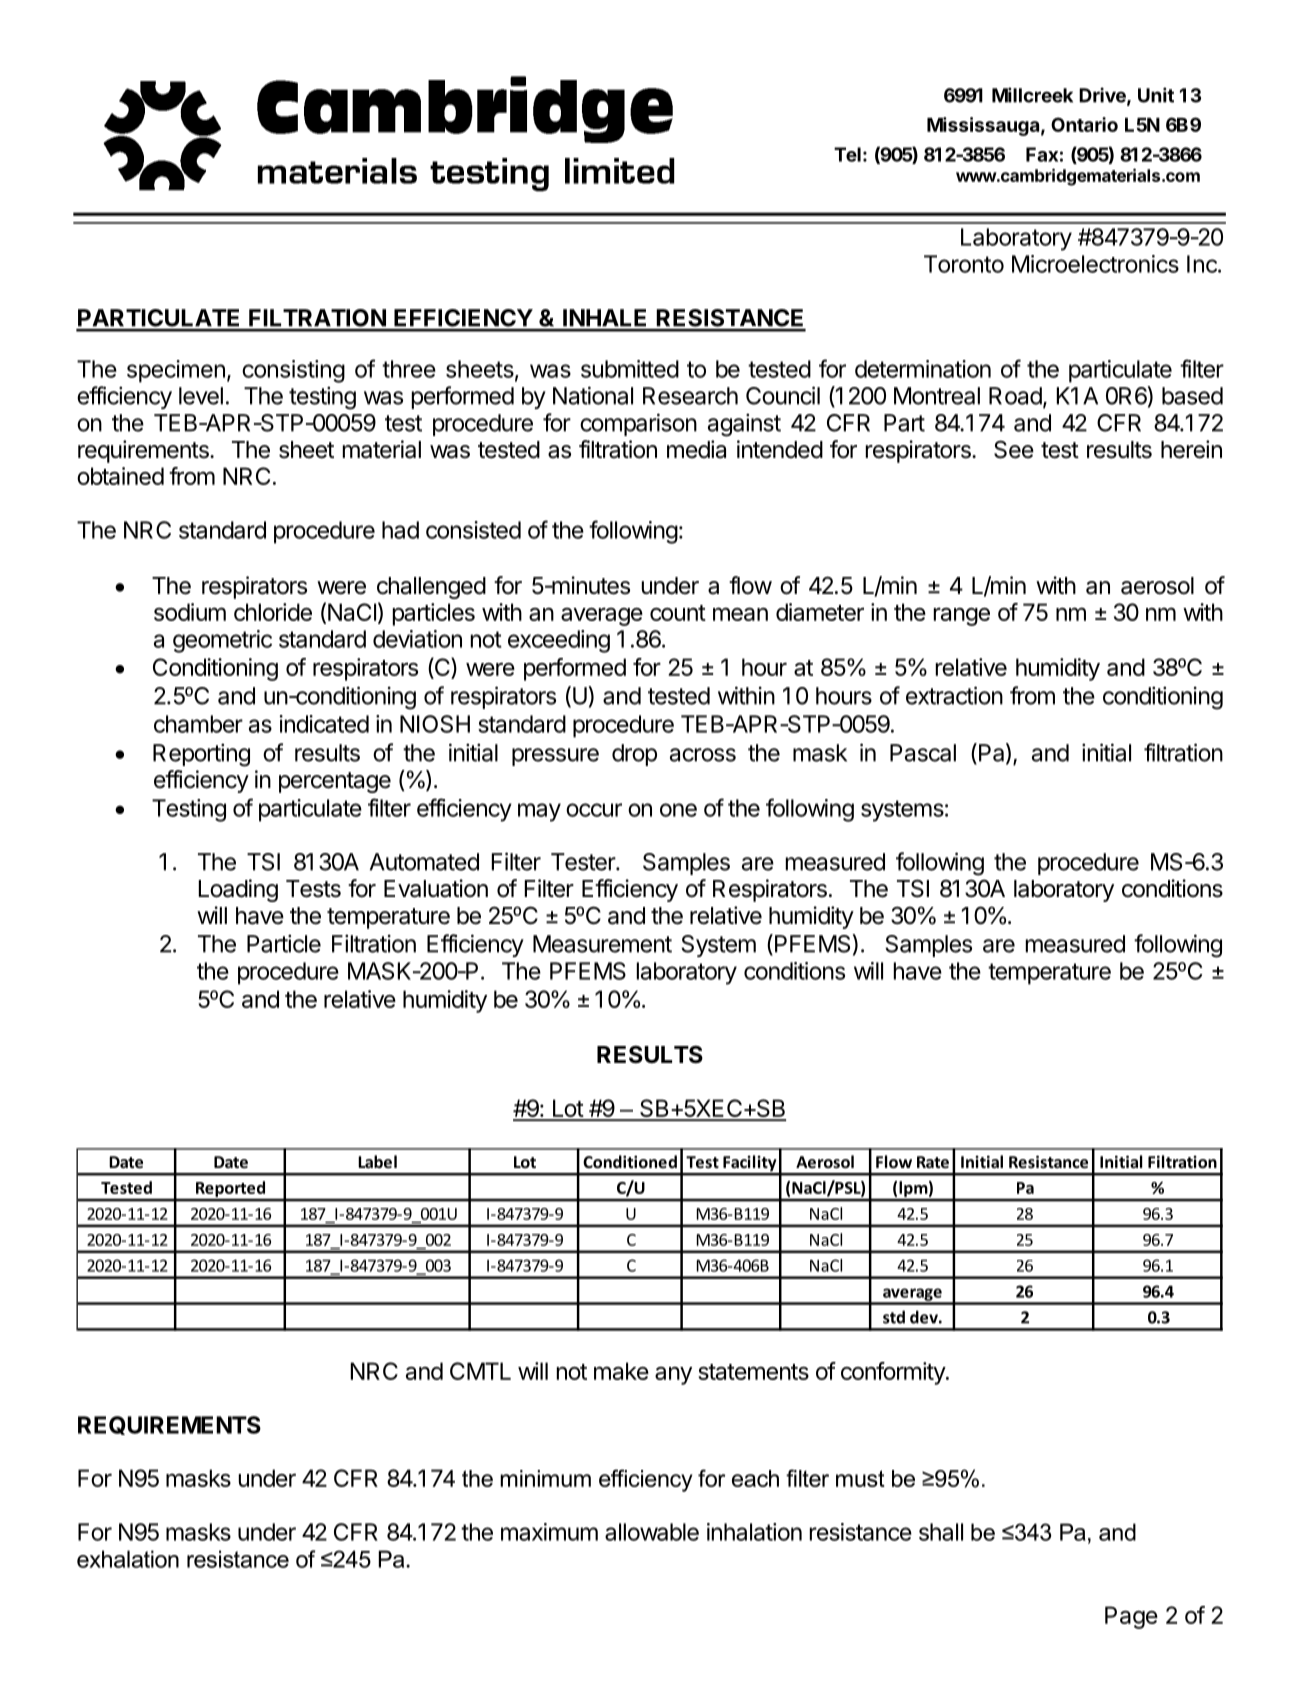  I want to click on occur, so click(594, 810).
